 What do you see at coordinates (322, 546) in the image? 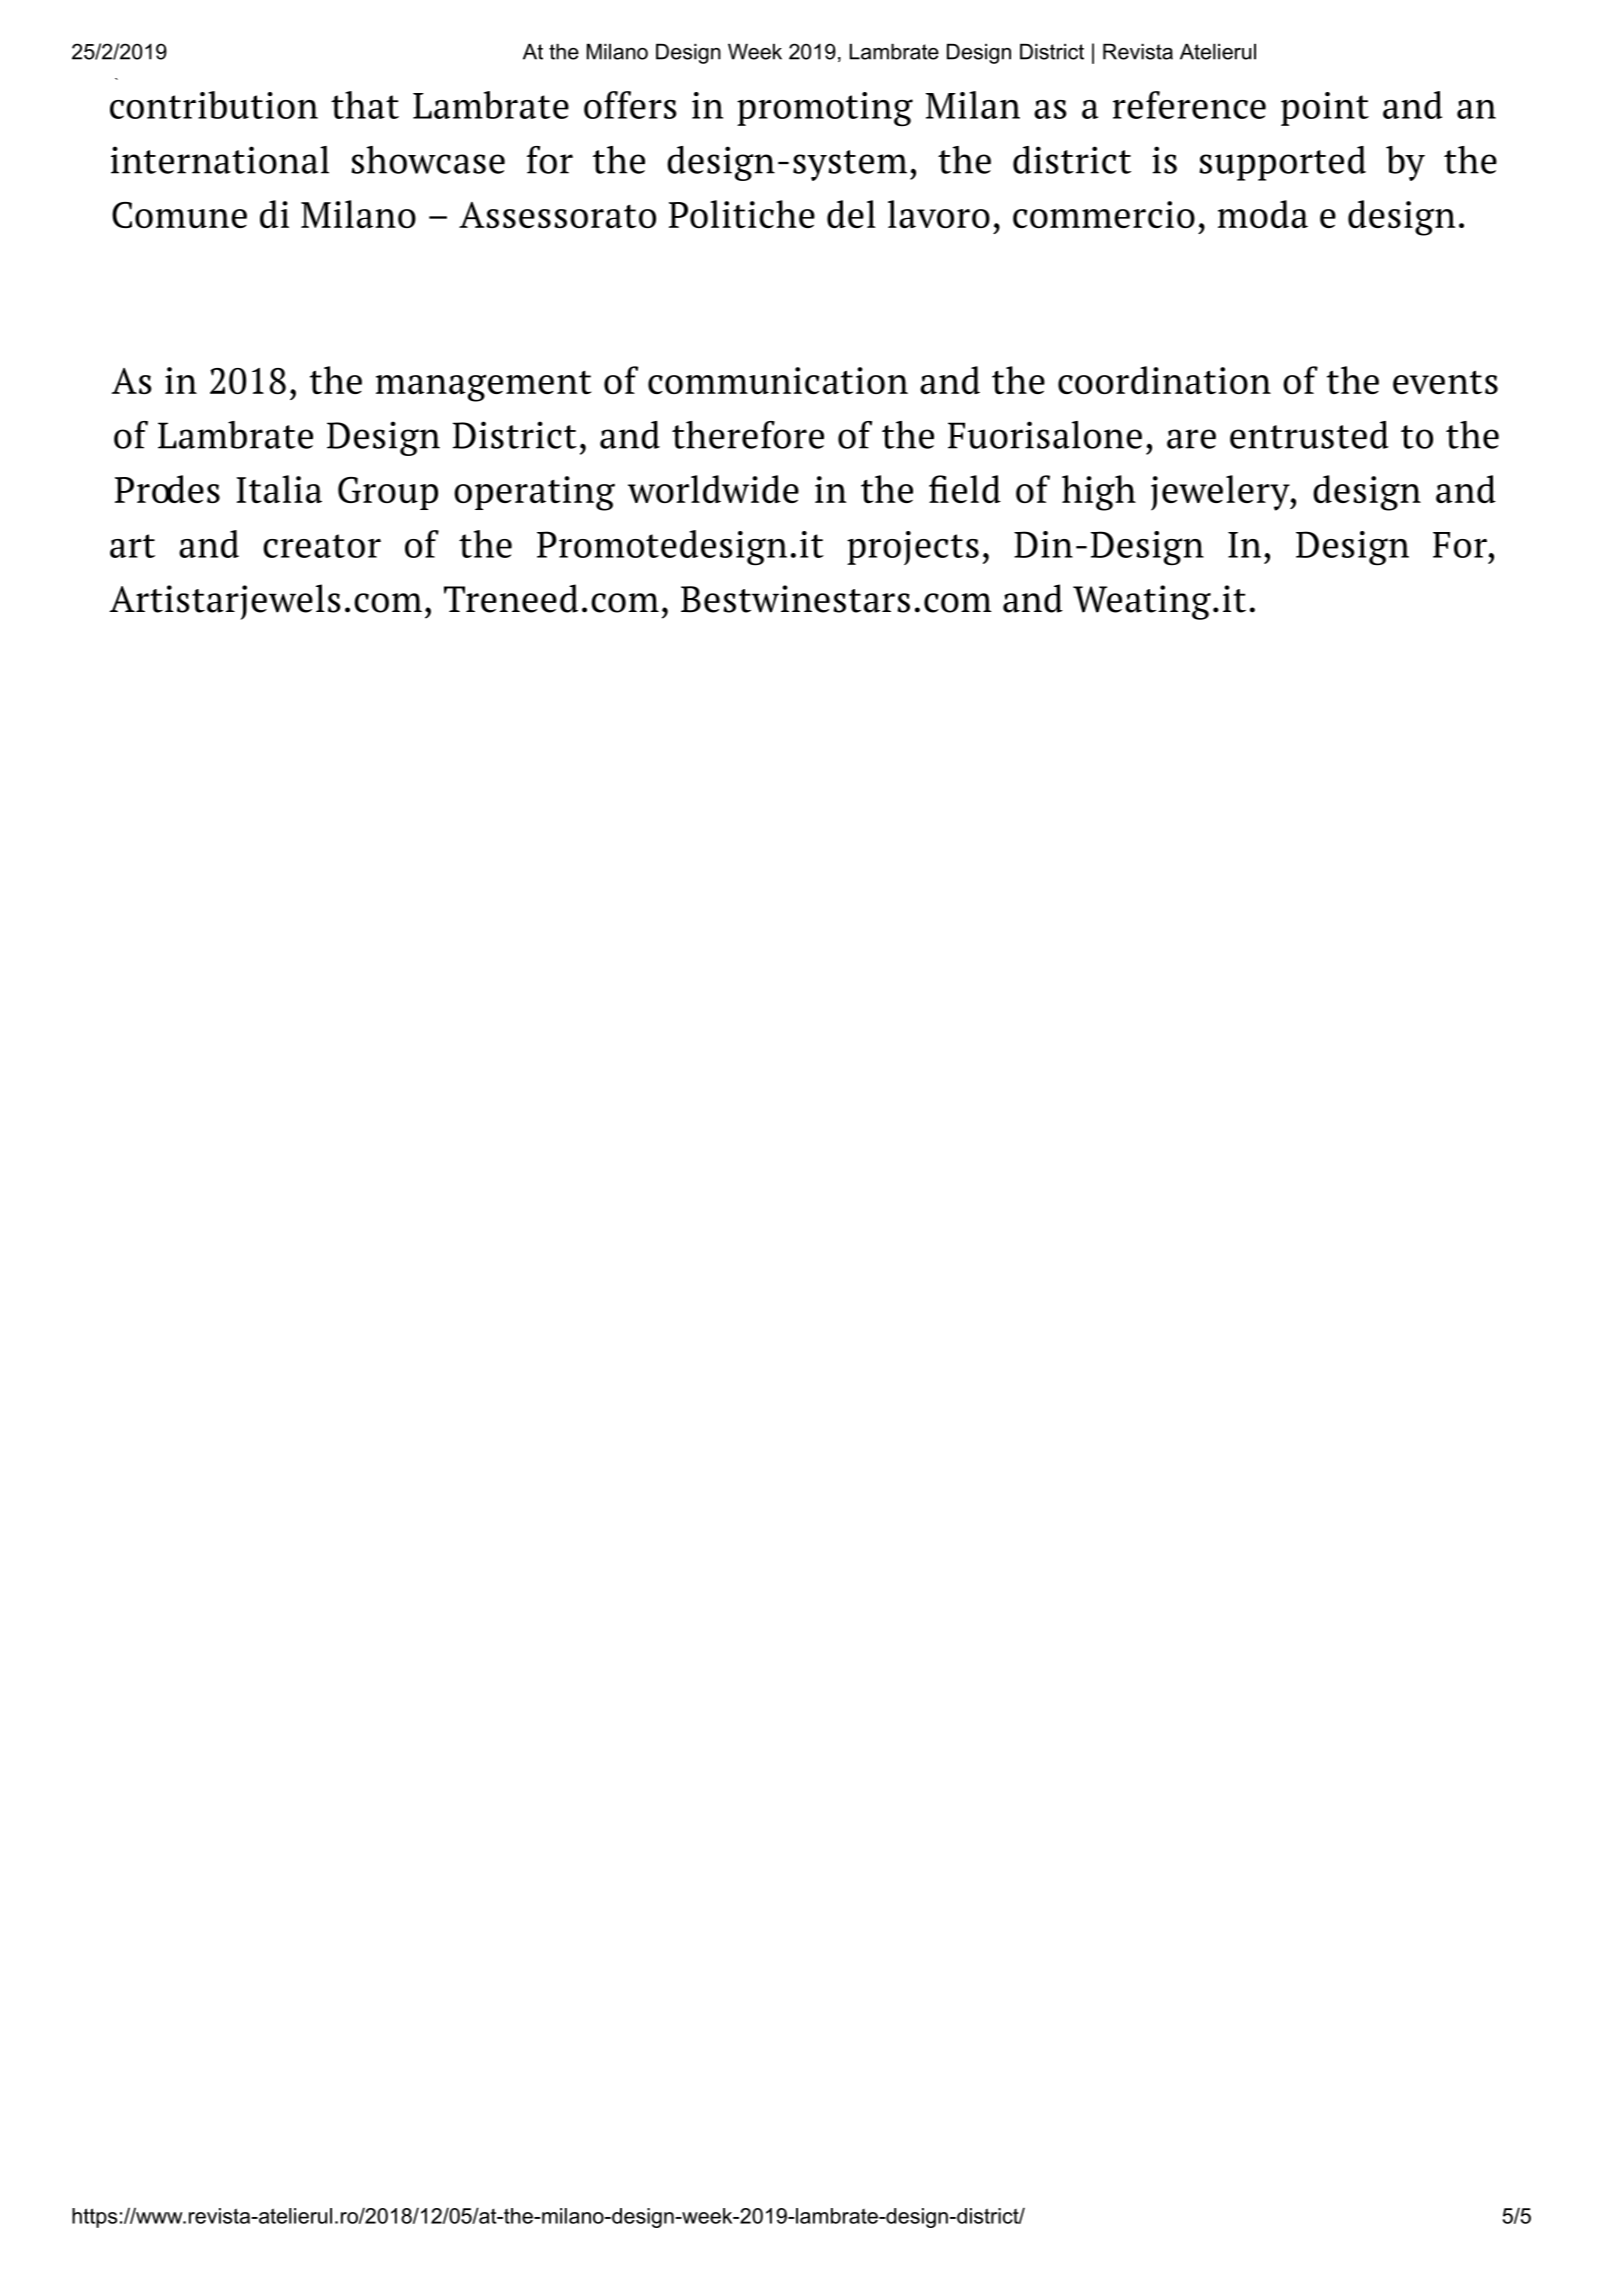
I see `creator` at bounding box center [322, 546].
